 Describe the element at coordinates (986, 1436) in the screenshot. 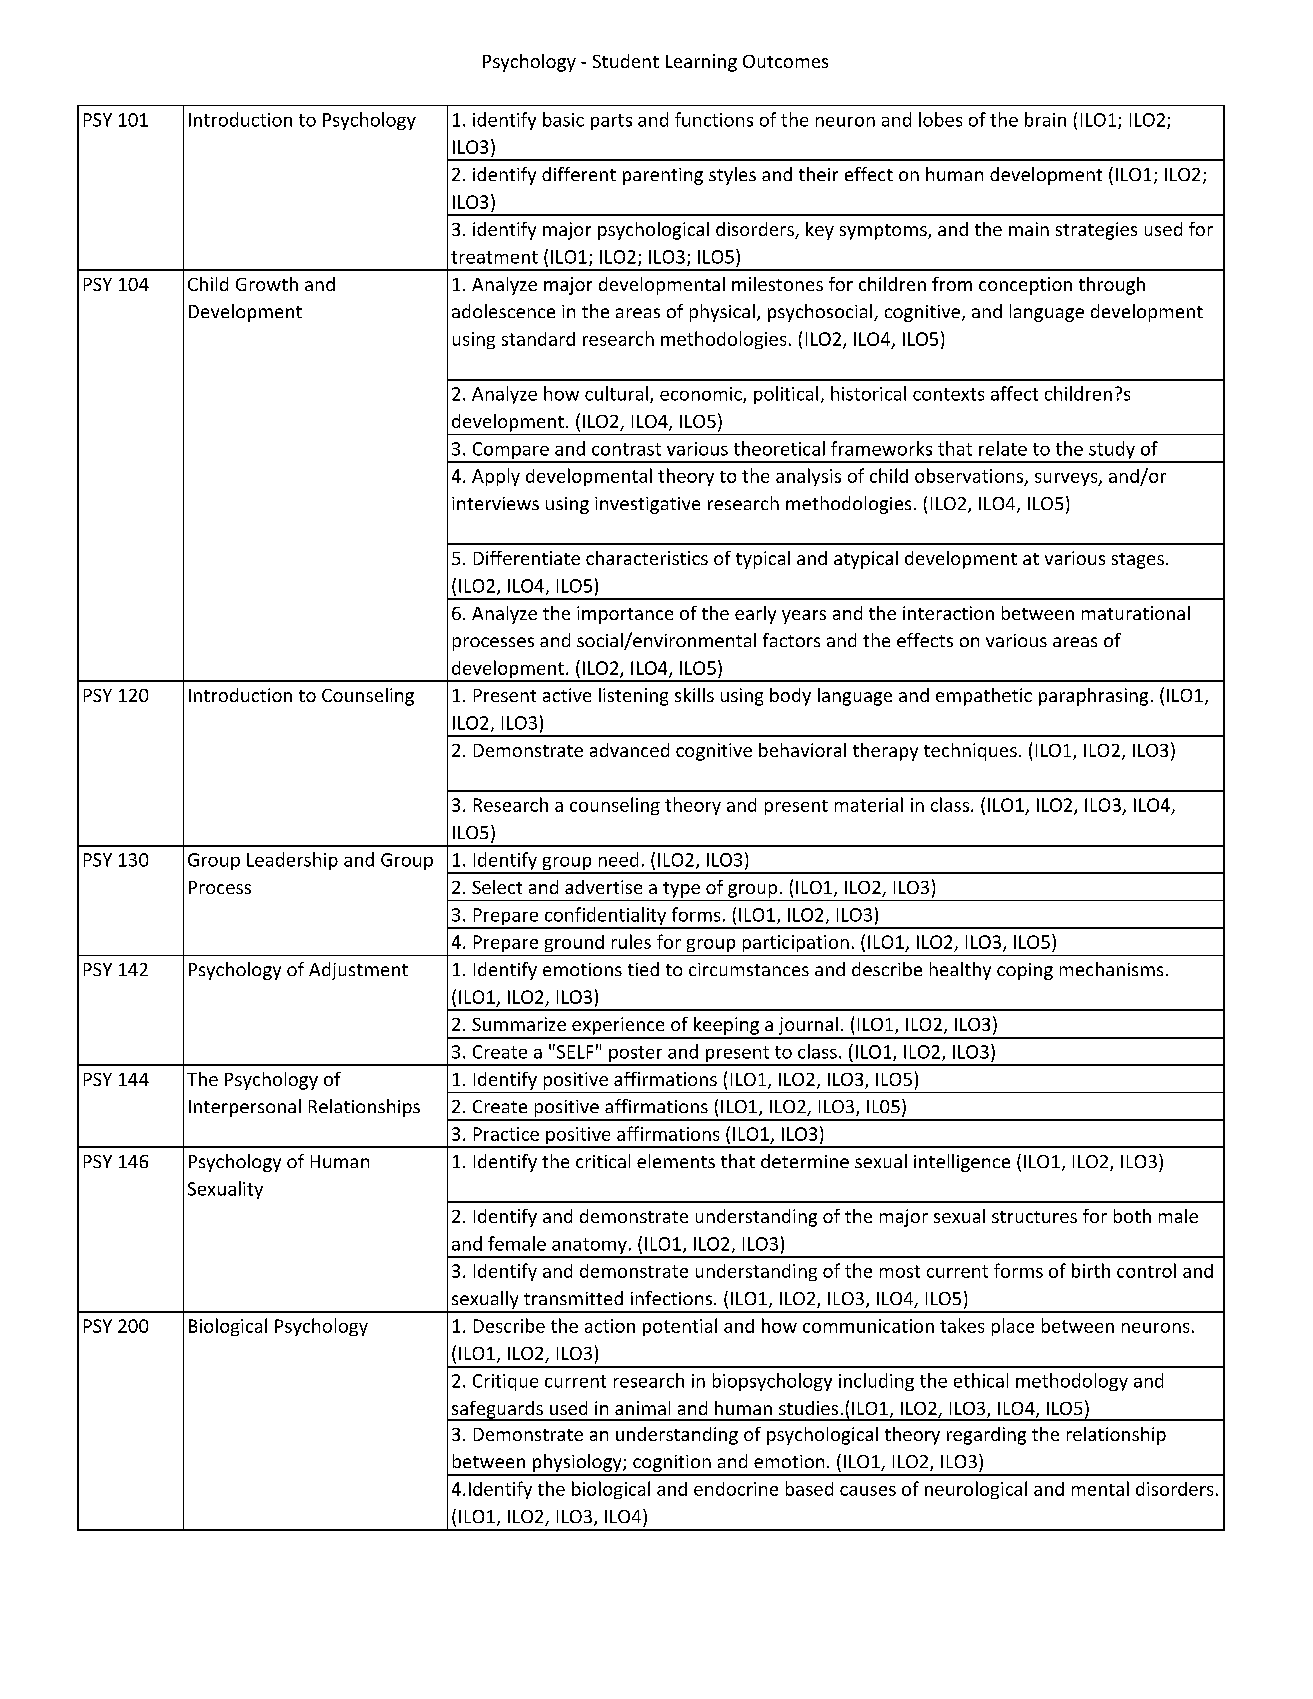

I see `regarding` at that location.
